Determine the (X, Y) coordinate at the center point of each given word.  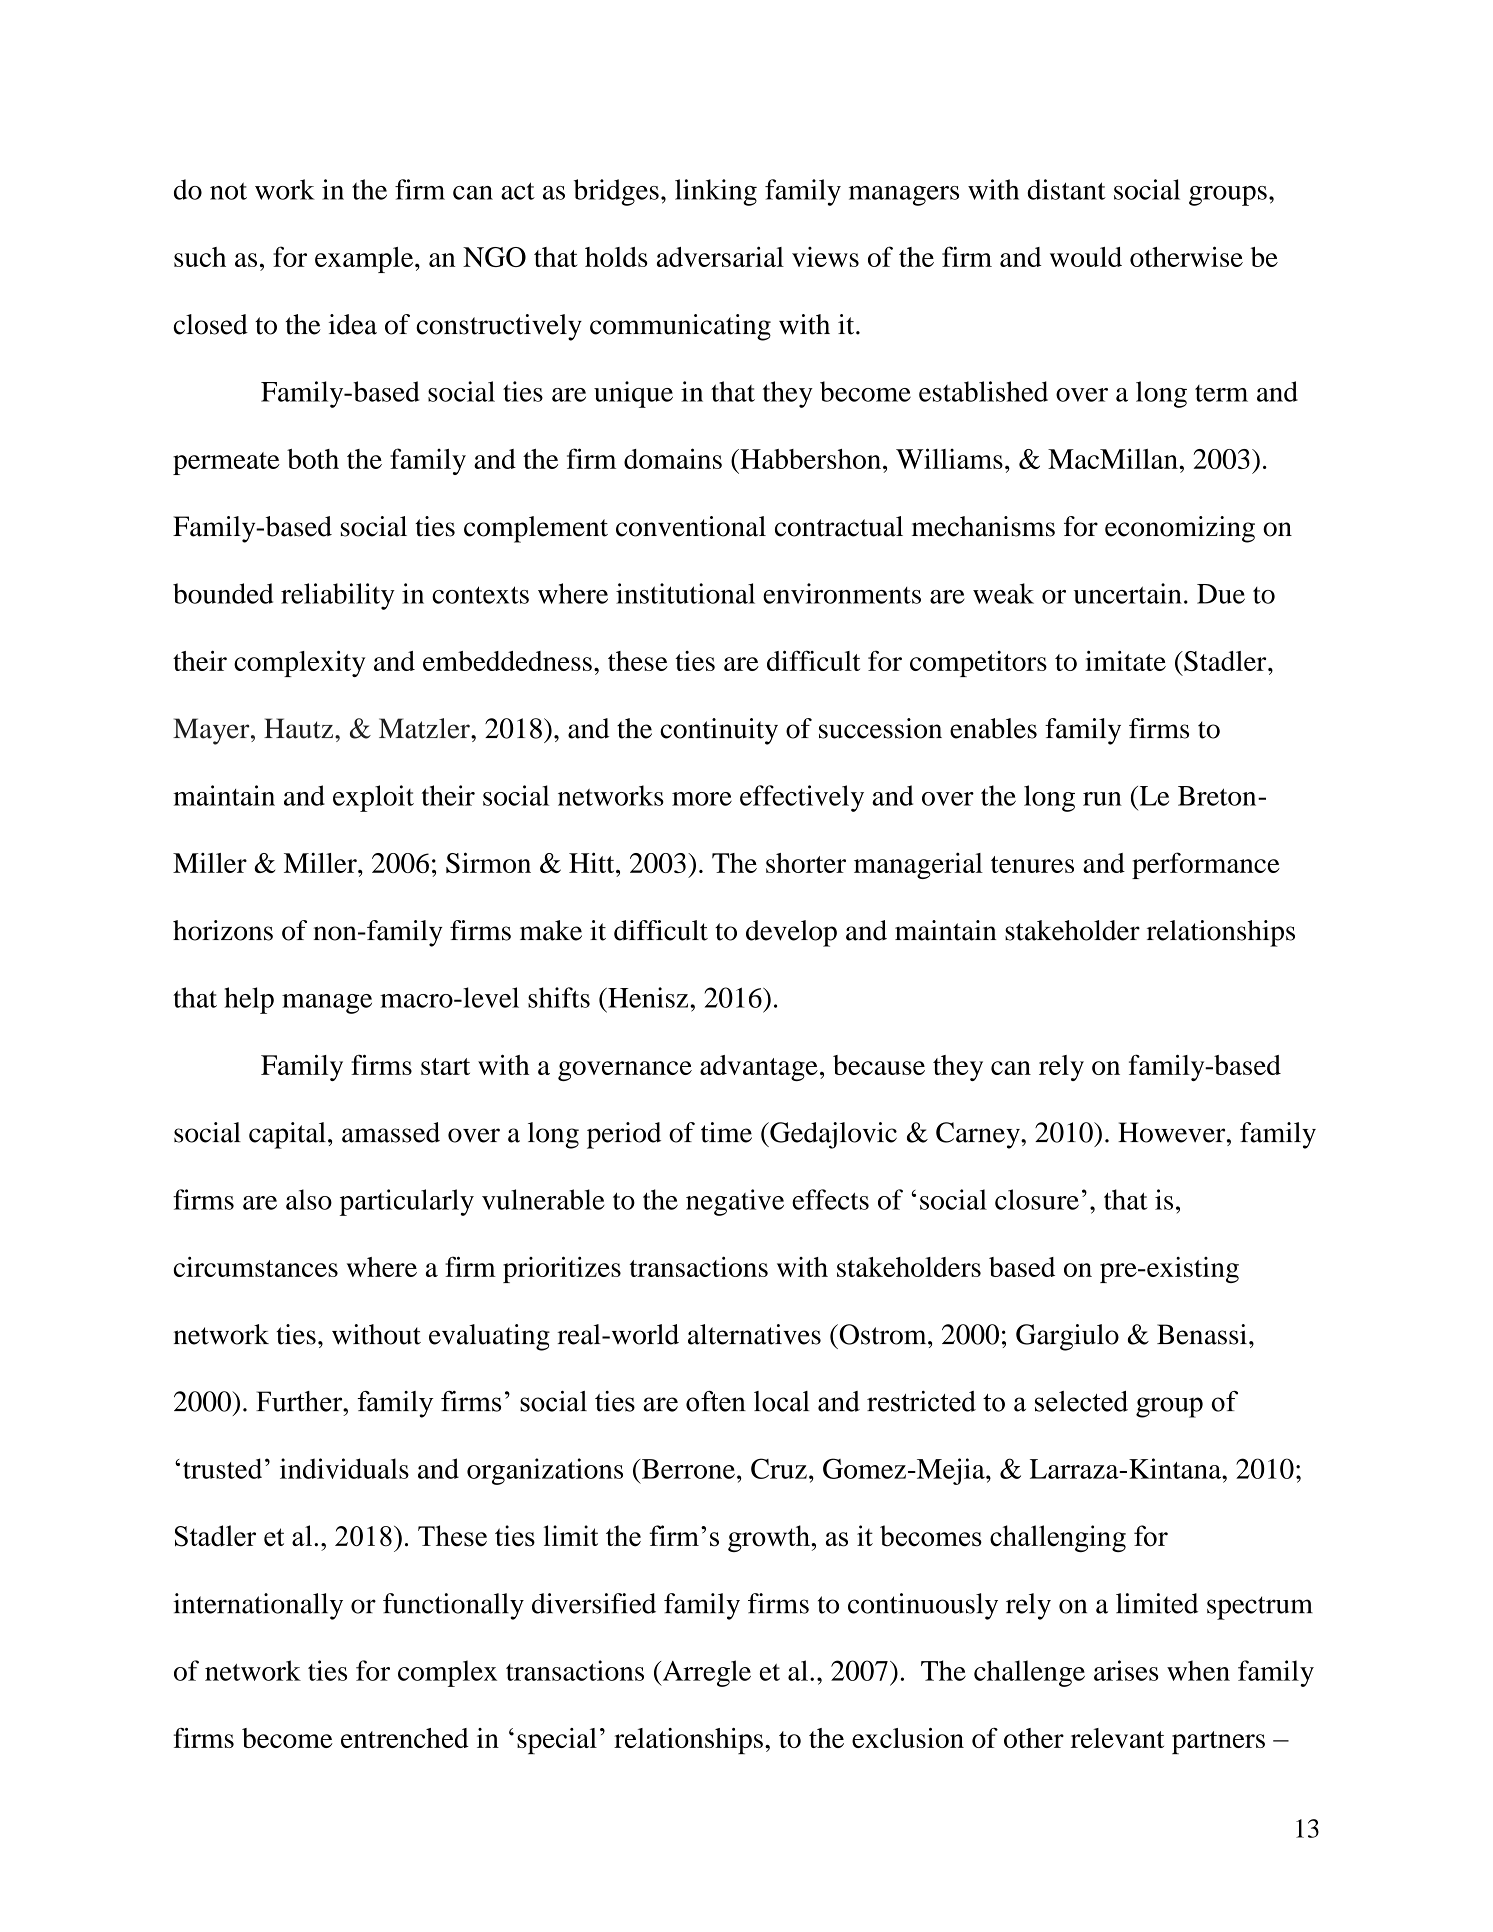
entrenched (405, 1738)
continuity (719, 731)
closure (1037, 1199)
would (1086, 257)
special (557, 1741)
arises (1126, 1670)
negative (735, 1202)
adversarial (720, 256)
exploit (373, 798)
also (309, 1199)
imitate (1125, 661)
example (365, 260)
